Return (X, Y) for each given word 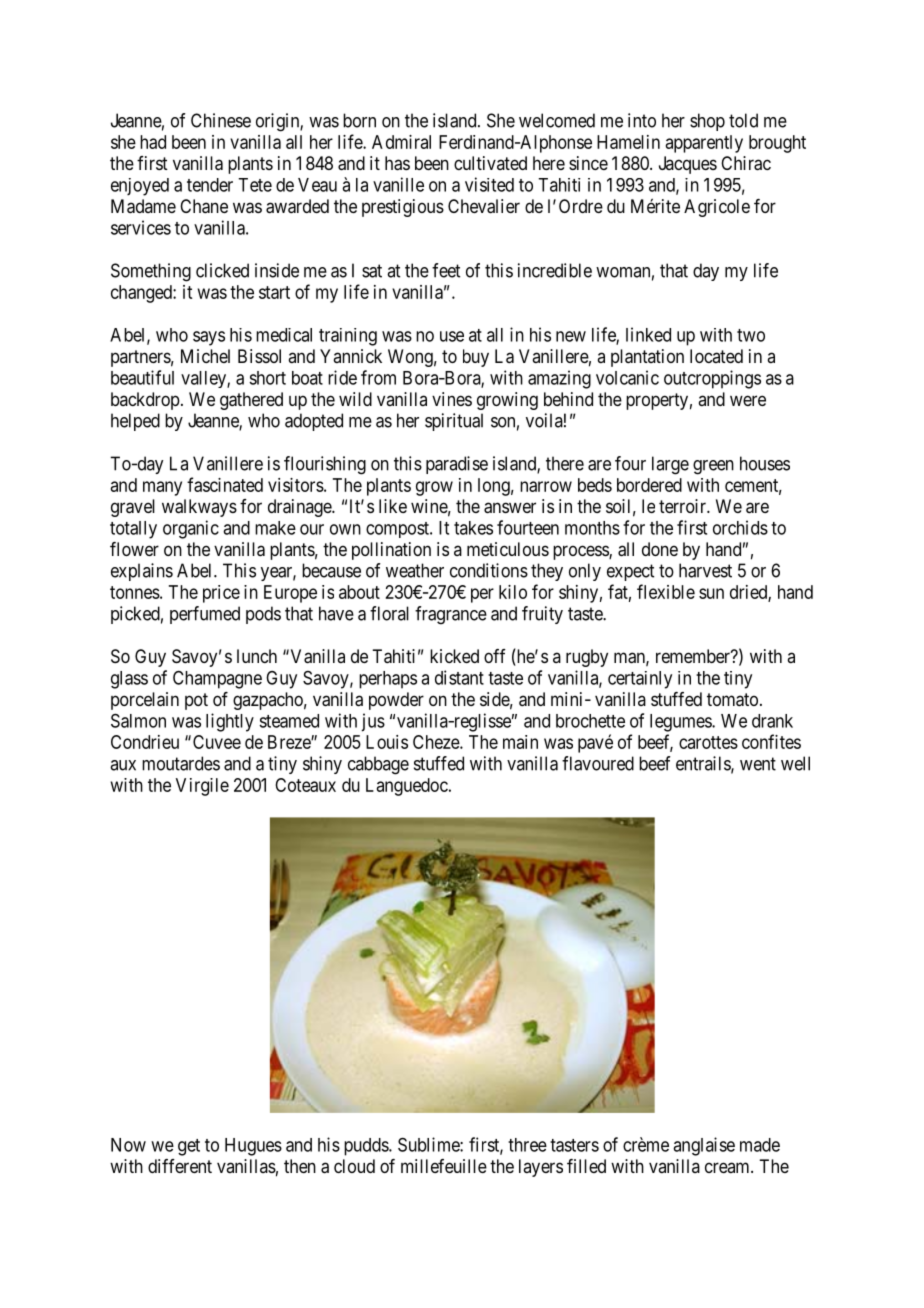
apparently (704, 144)
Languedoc (407, 787)
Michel (205, 356)
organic (191, 529)
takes (473, 528)
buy (476, 358)
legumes (681, 723)
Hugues (253, 1147)
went (758, 764)
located (716, 356)
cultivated (490, 163)
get (189, 1147)
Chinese (221, 120)
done (660, 549)
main (520, 742)
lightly (230, 722)
